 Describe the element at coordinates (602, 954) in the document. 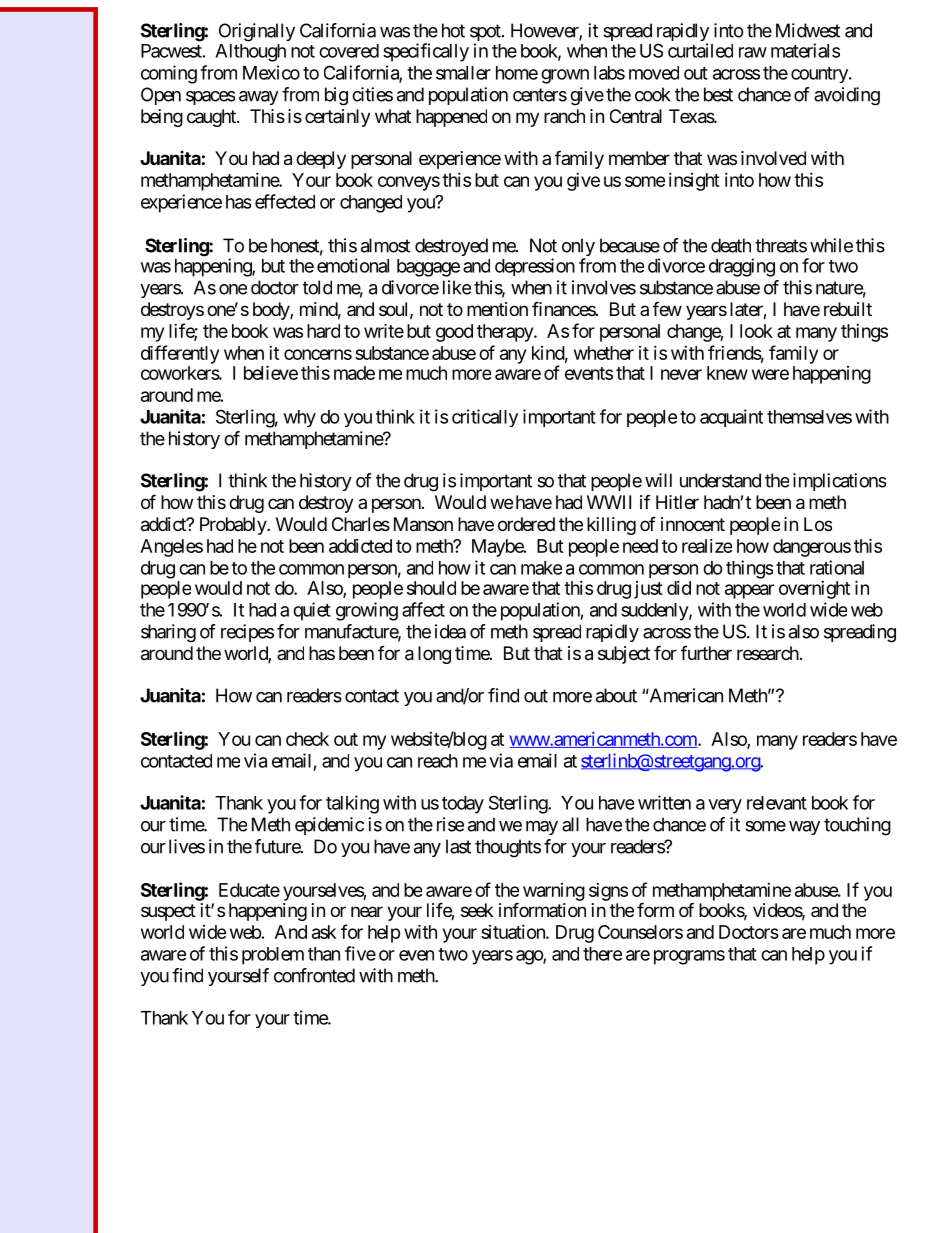

I see `there` at that location.
